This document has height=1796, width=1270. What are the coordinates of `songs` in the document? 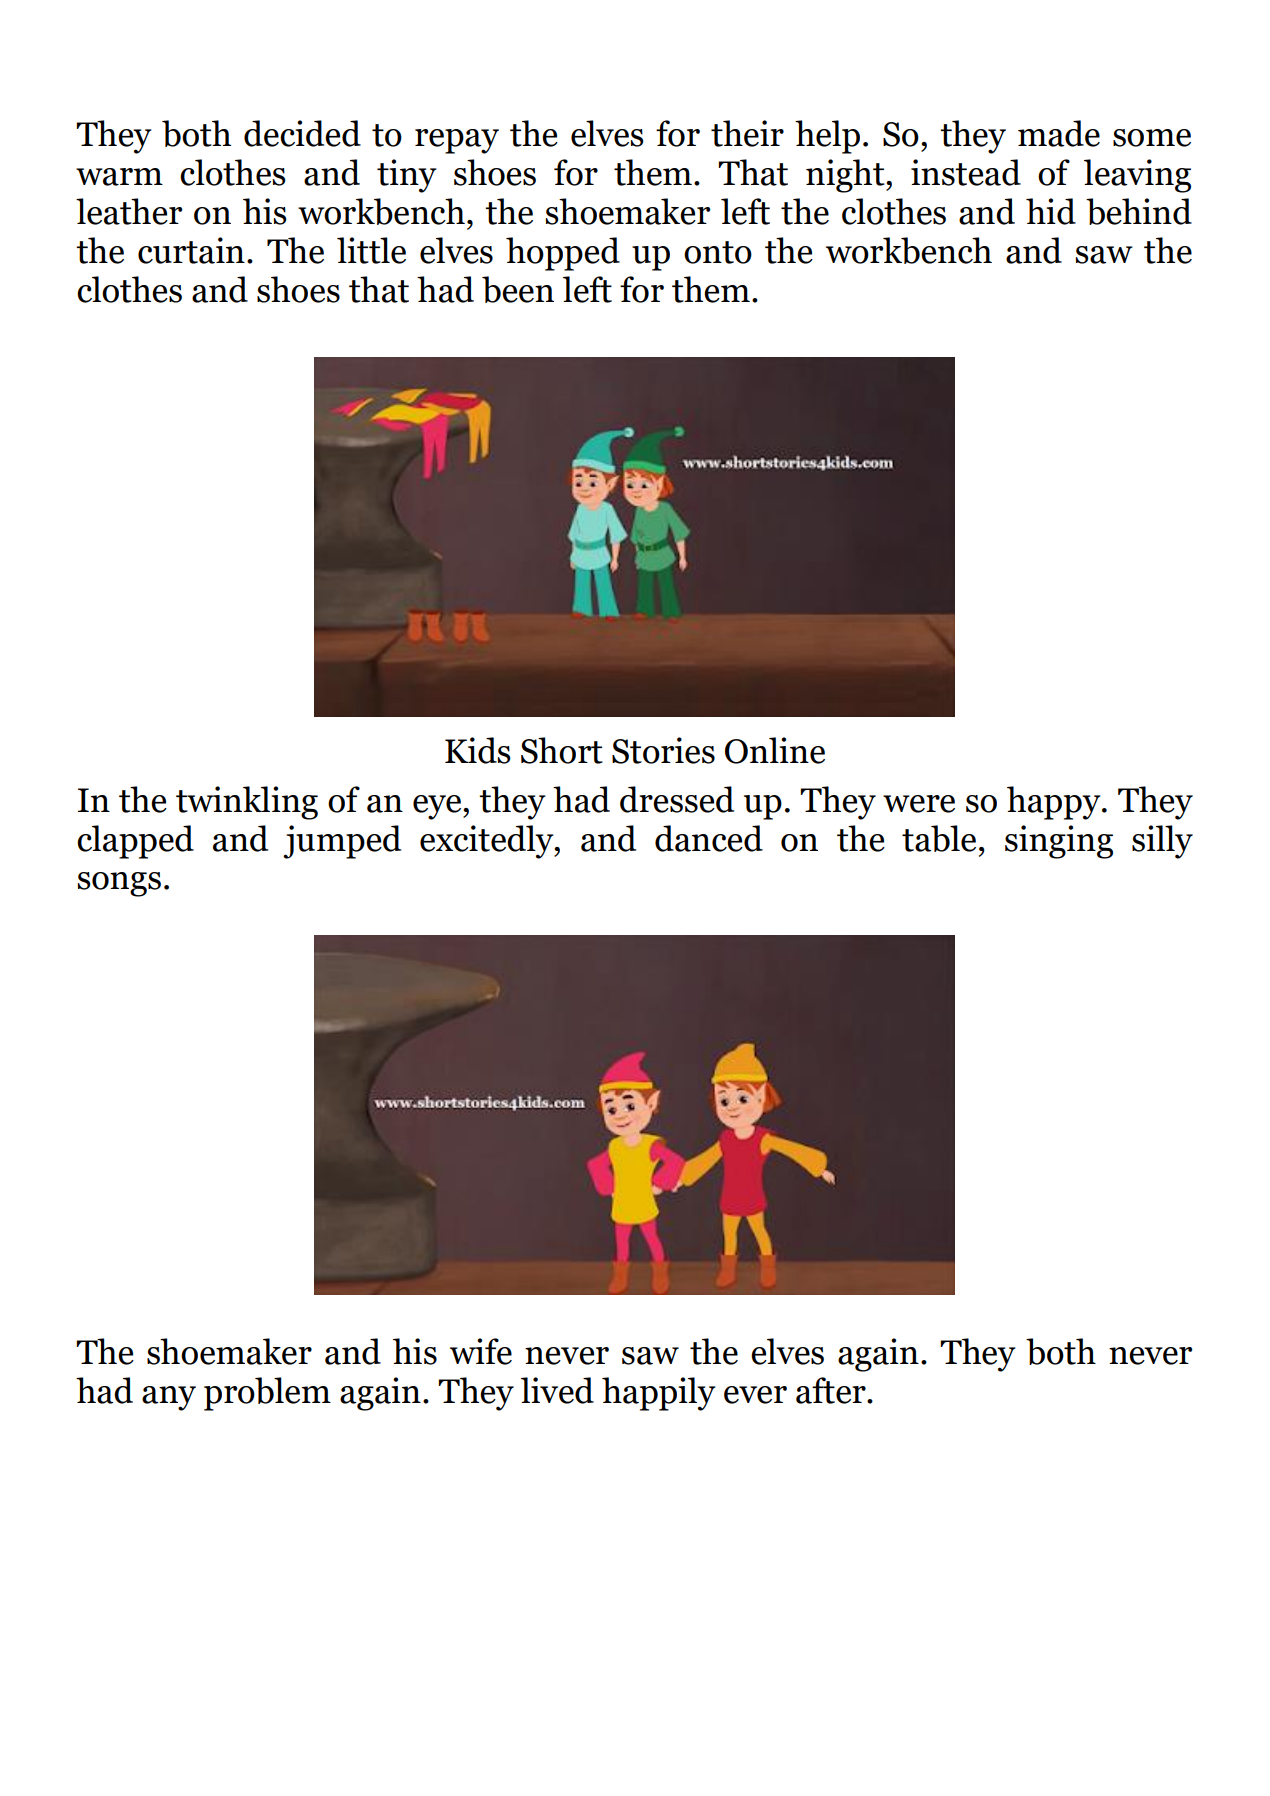 It's located at (119, 884).
